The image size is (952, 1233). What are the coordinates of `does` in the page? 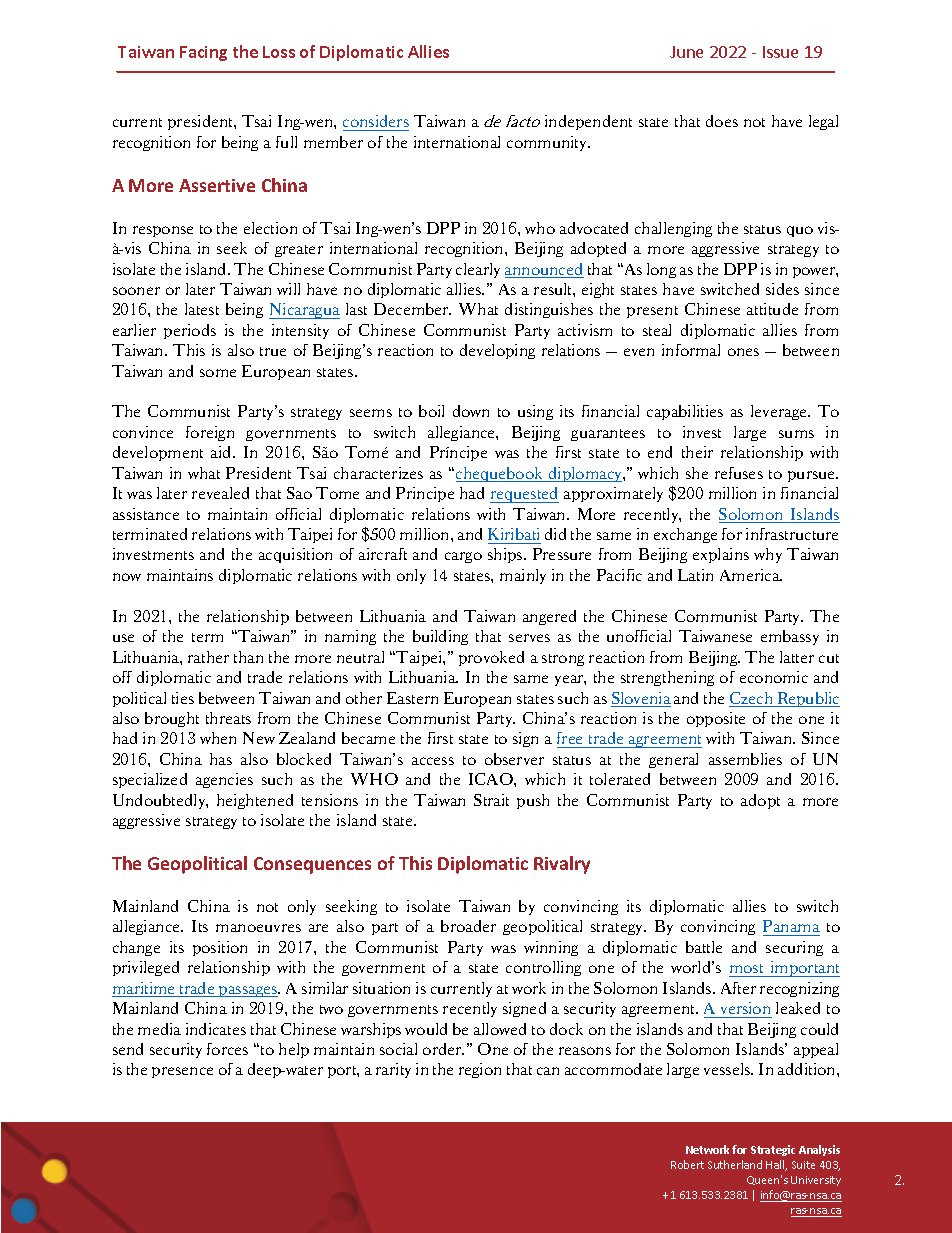 It's located at (722, 121).
